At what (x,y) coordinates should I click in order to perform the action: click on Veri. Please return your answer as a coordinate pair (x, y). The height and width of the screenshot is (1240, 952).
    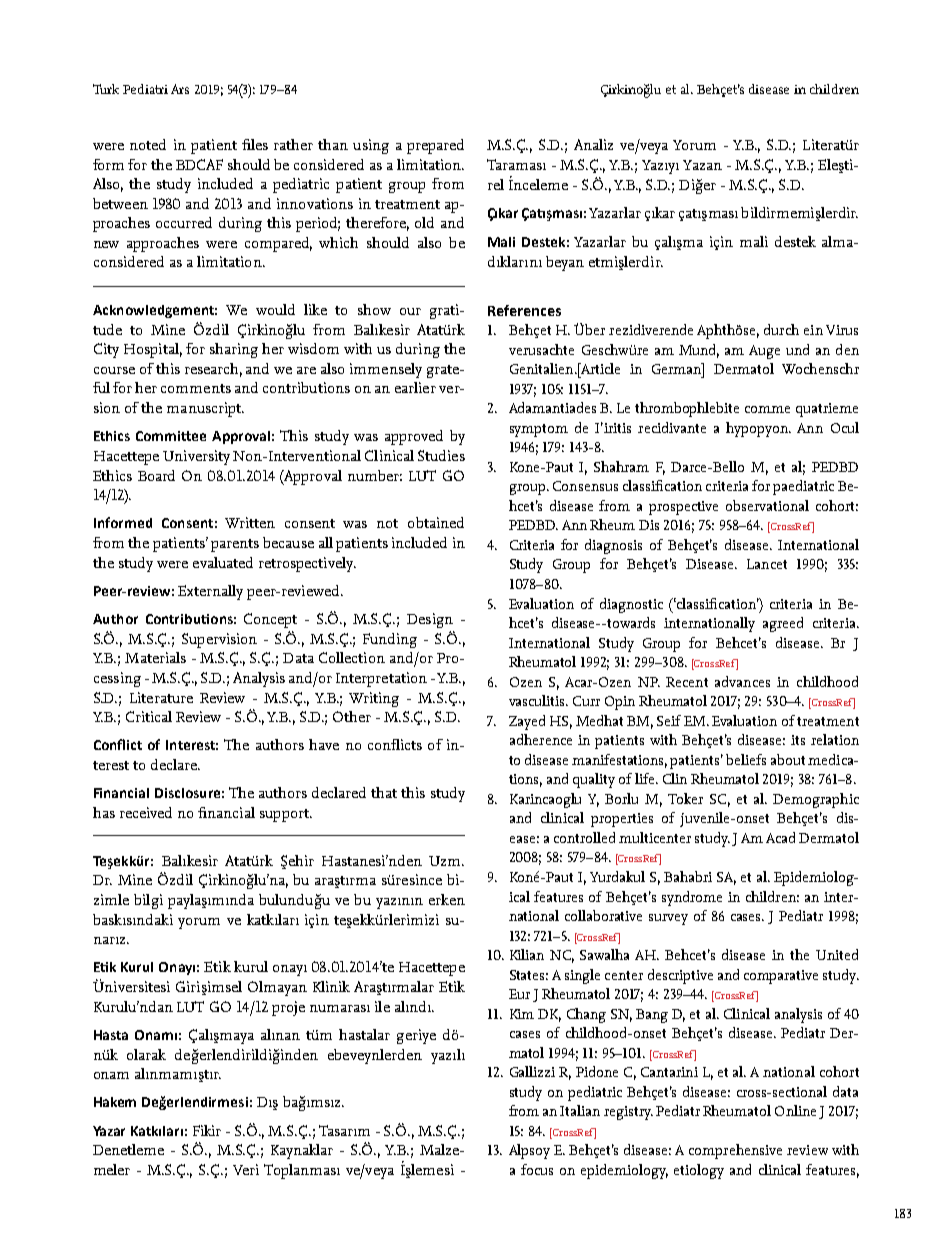
    Looking at the image, I should click on (246, 1169).
